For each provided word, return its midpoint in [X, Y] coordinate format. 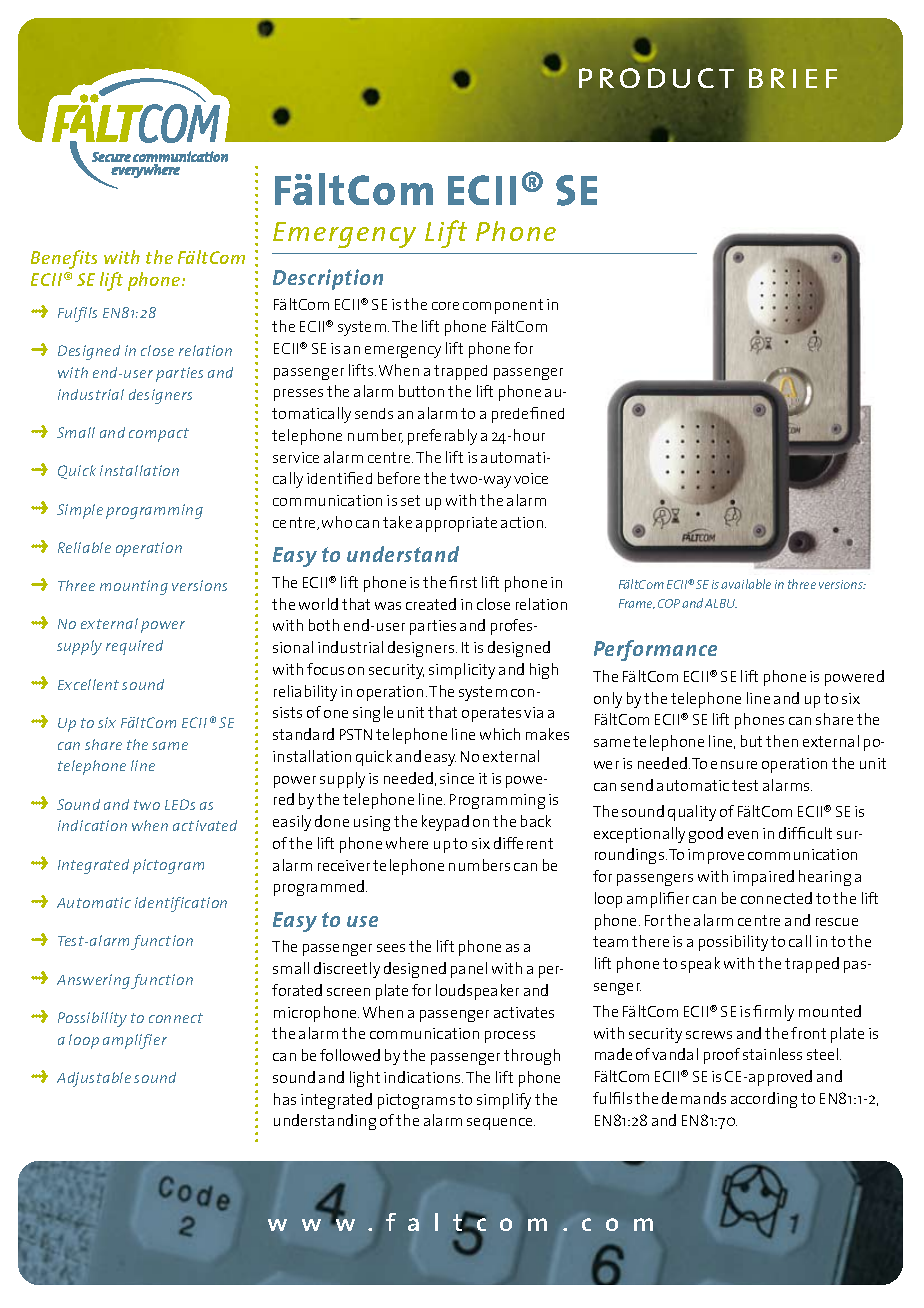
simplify [504, 1101]
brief [793, 78]
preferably [442, 437]
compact [159, 435]
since [457, 778]
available [746, 584]
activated [205, 825]
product [656, 78]
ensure [734, 765]
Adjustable [94, 1079]
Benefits [64, 259]
